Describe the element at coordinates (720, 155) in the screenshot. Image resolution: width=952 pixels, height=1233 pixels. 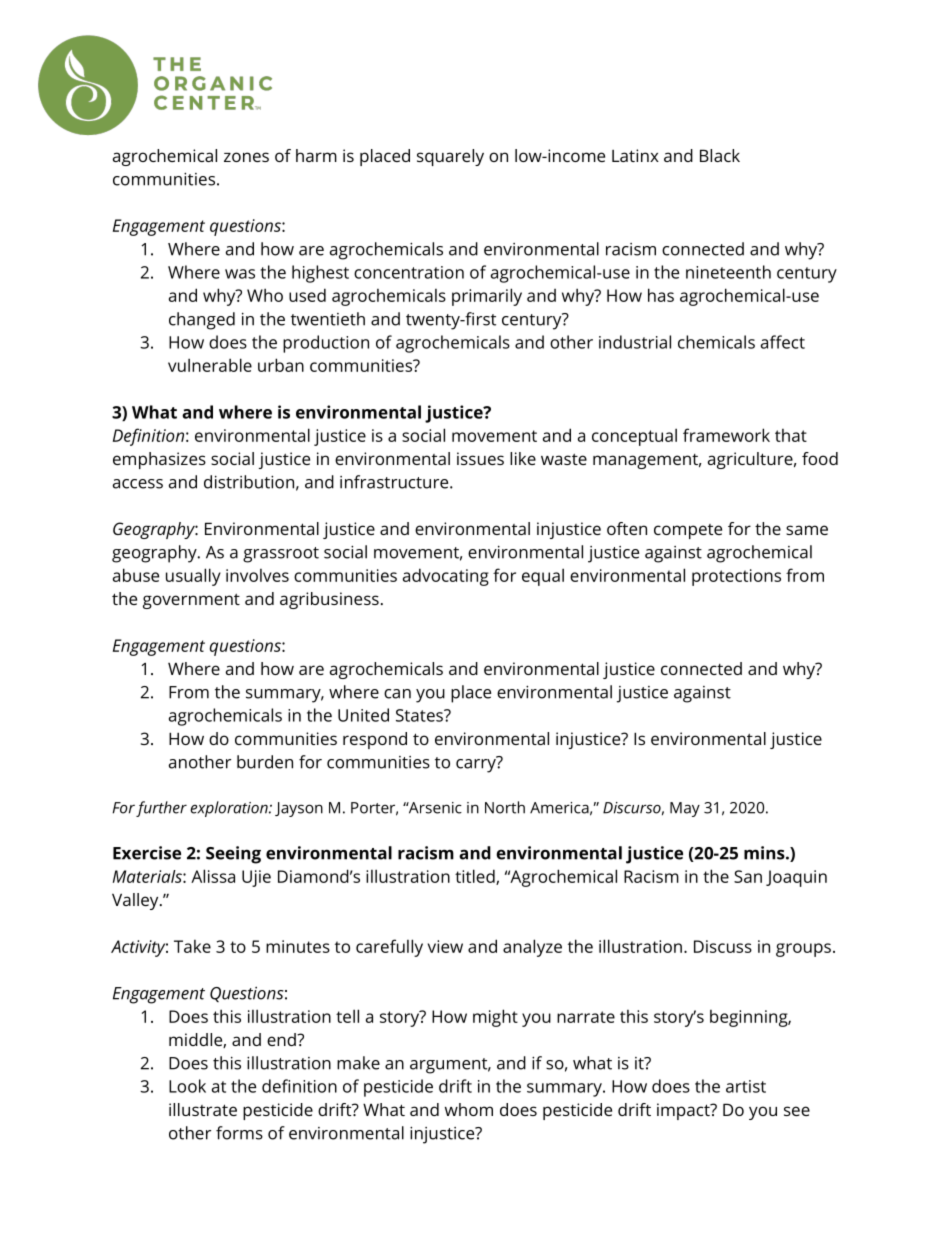
I see `Black` at that location.
